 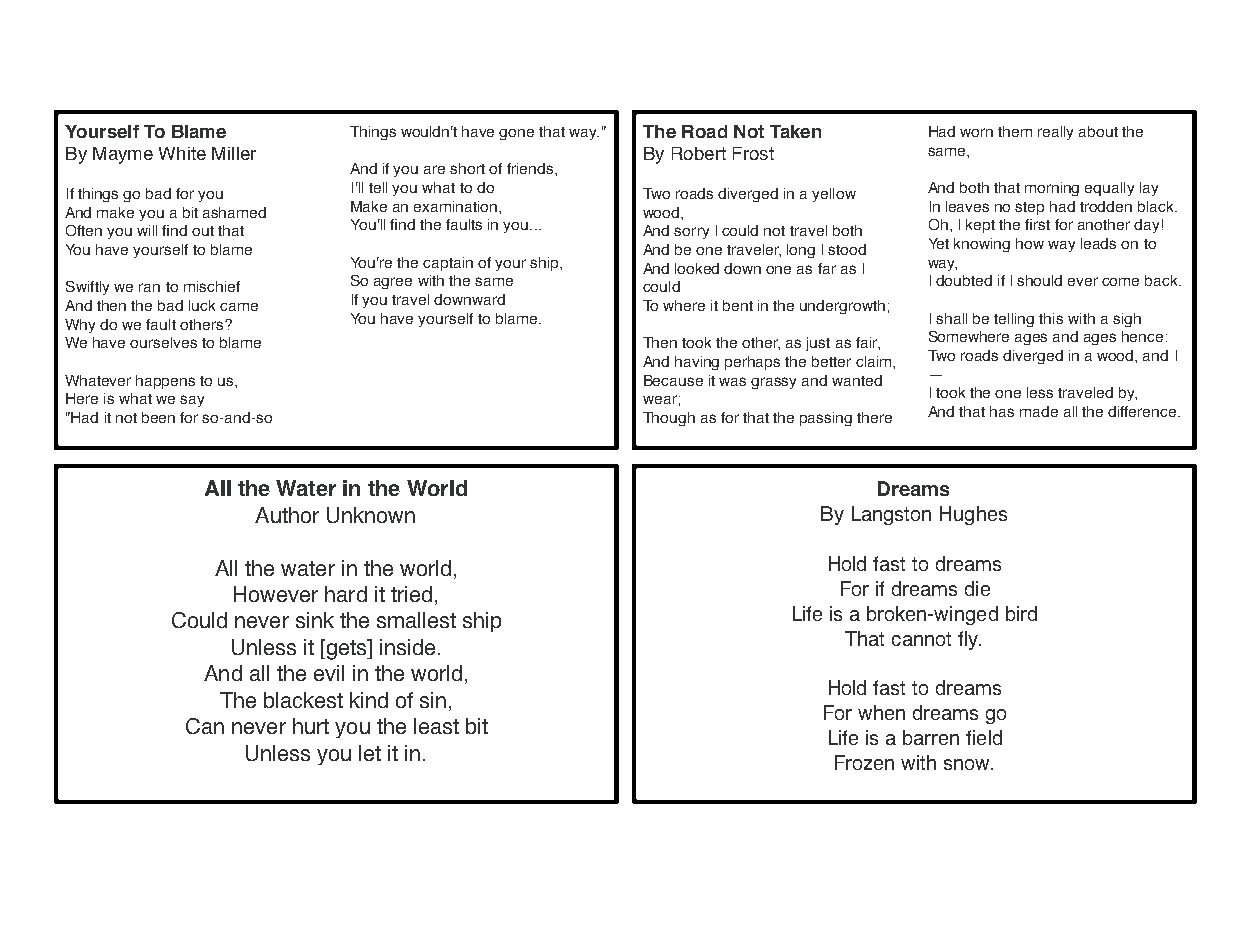 I want to click on really, so click(x=1055, y=133).
